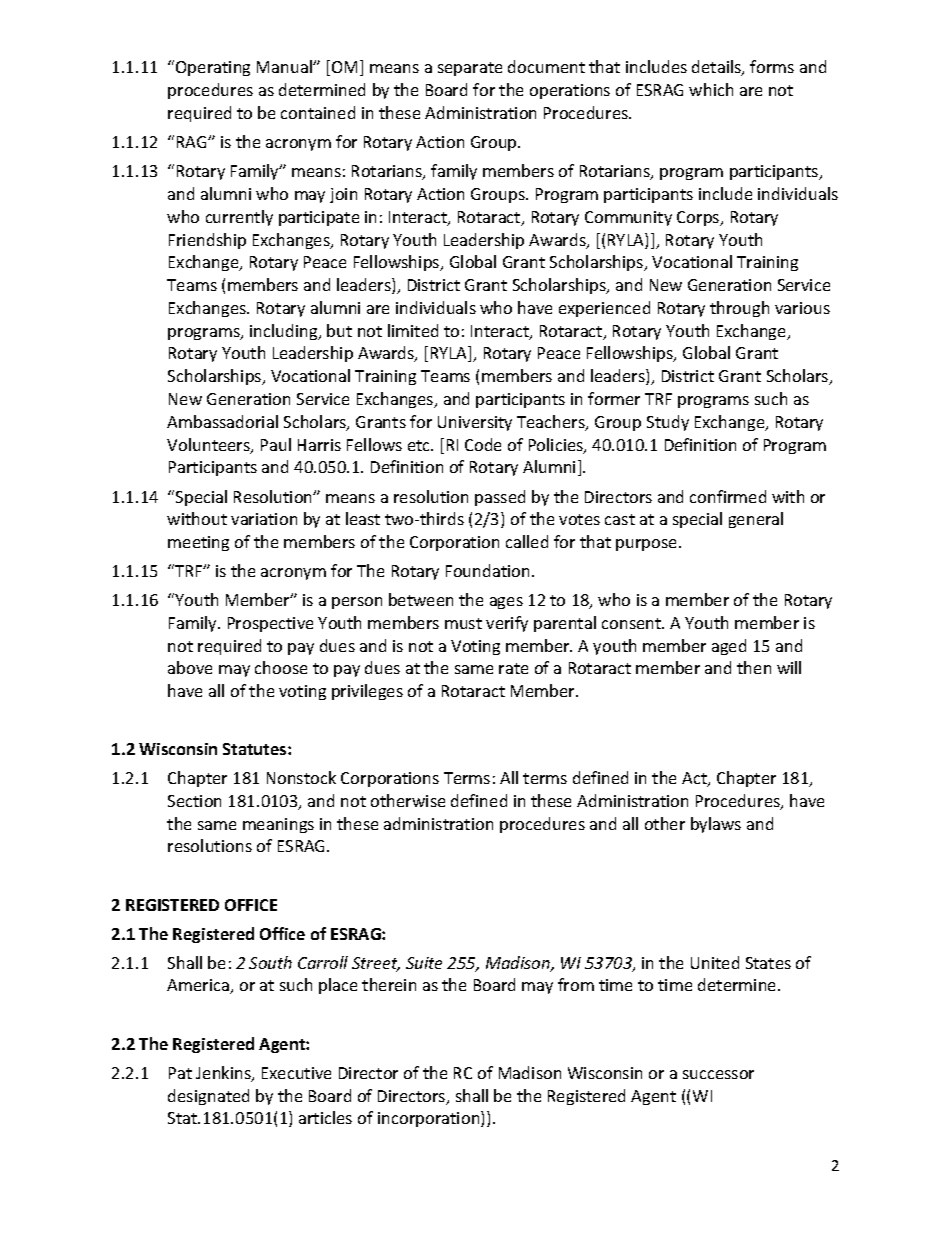 The image size is (952, 1233). Describe the element at coordinates (475, 423) in the image. I see `University` at that location.
